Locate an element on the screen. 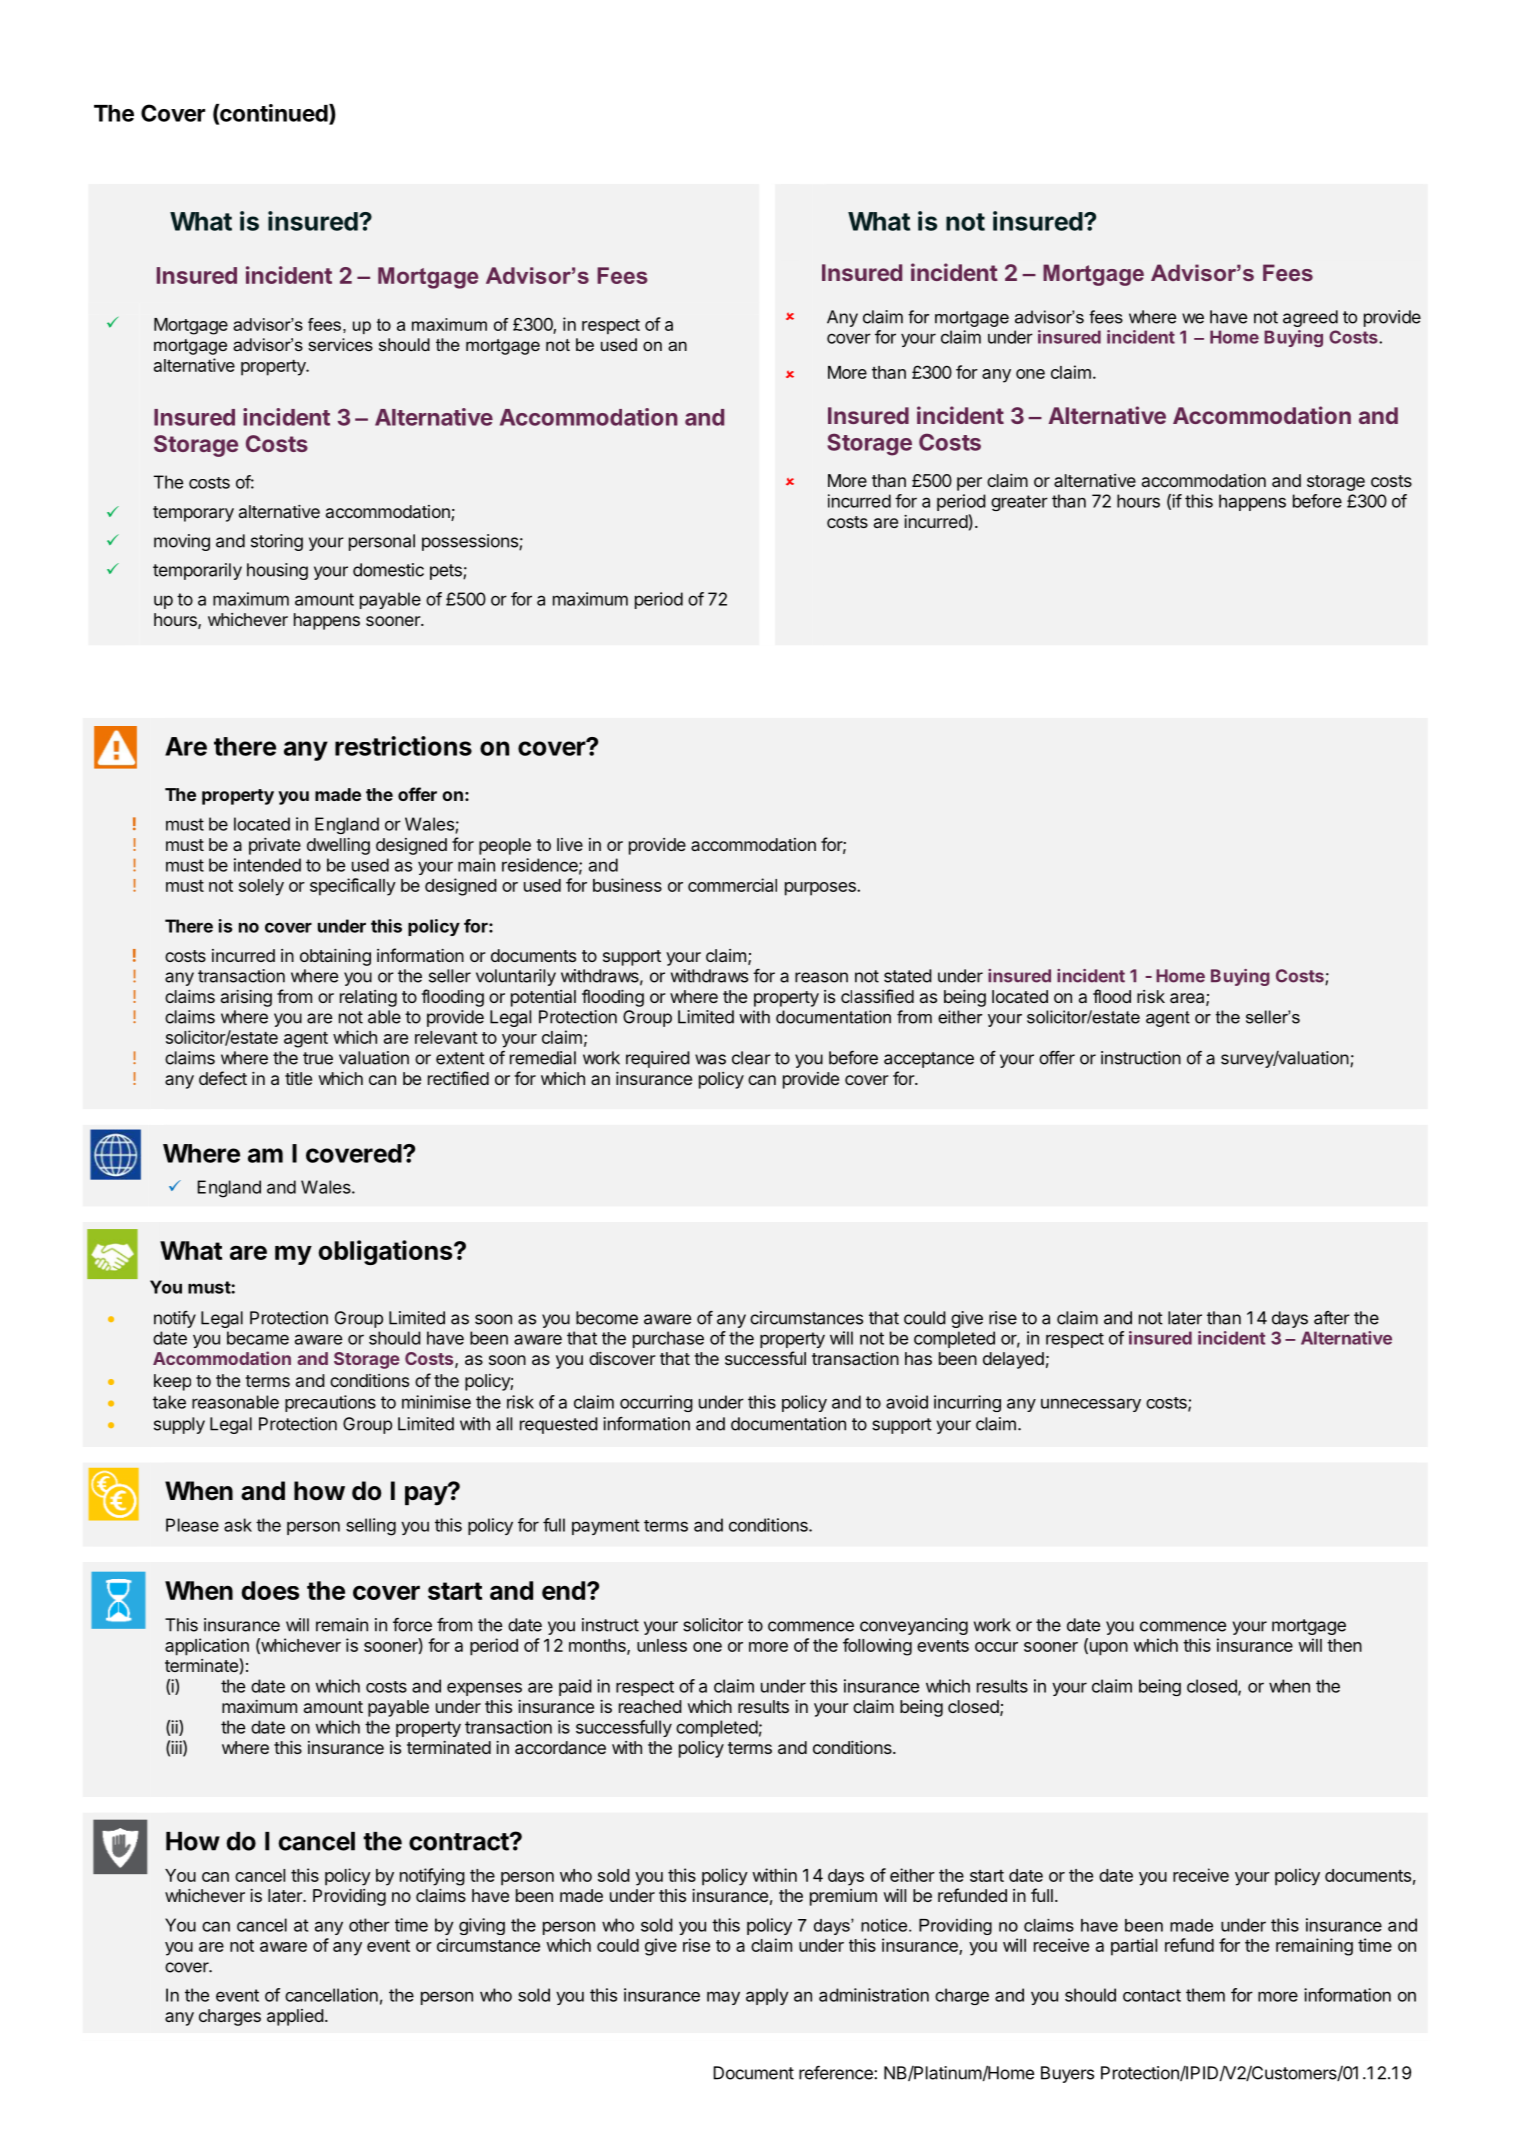 The image size is (1513, 2140). services is located at coordinates (340, 344).
